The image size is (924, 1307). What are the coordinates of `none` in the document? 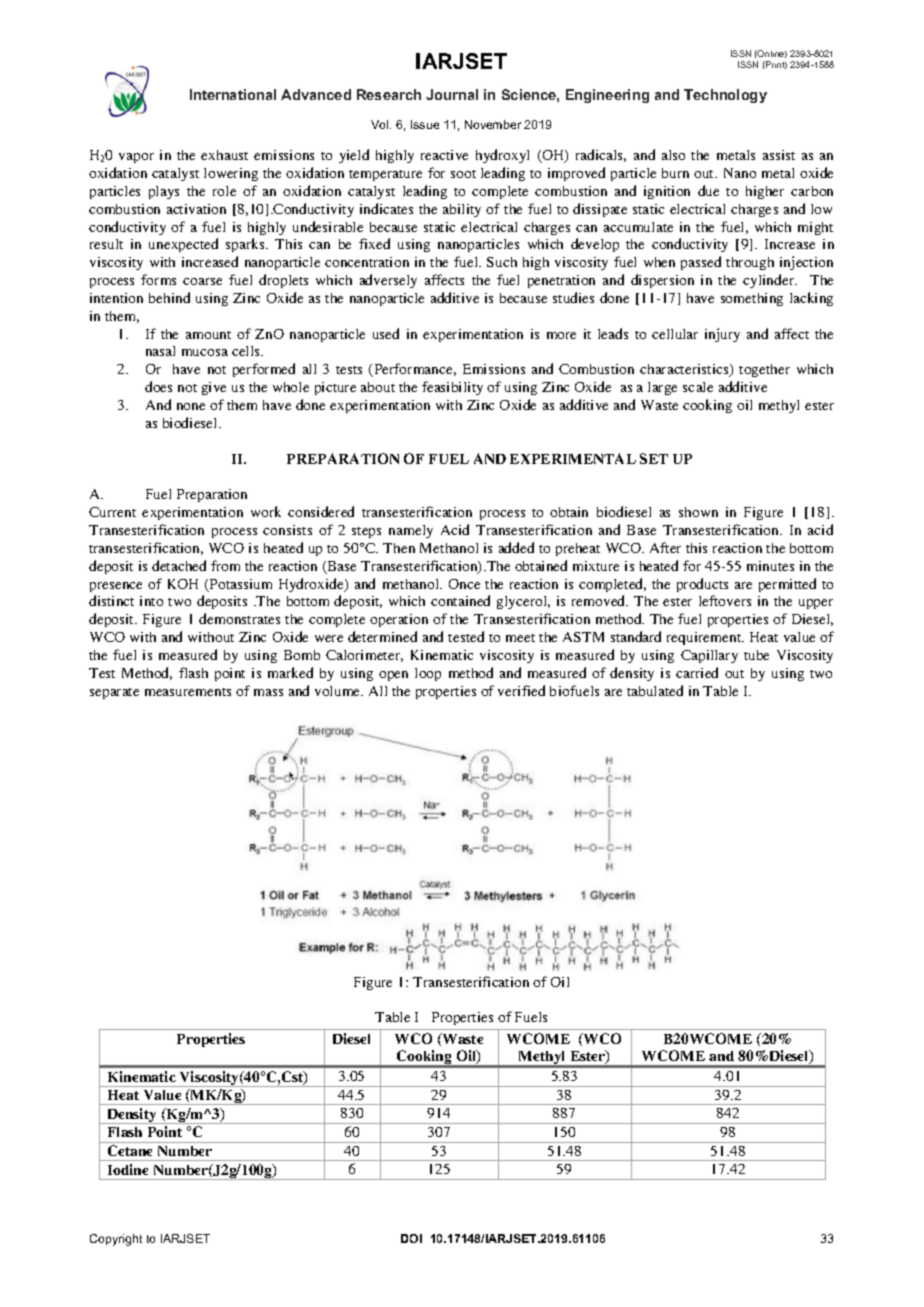 It's located at (191, 406).
